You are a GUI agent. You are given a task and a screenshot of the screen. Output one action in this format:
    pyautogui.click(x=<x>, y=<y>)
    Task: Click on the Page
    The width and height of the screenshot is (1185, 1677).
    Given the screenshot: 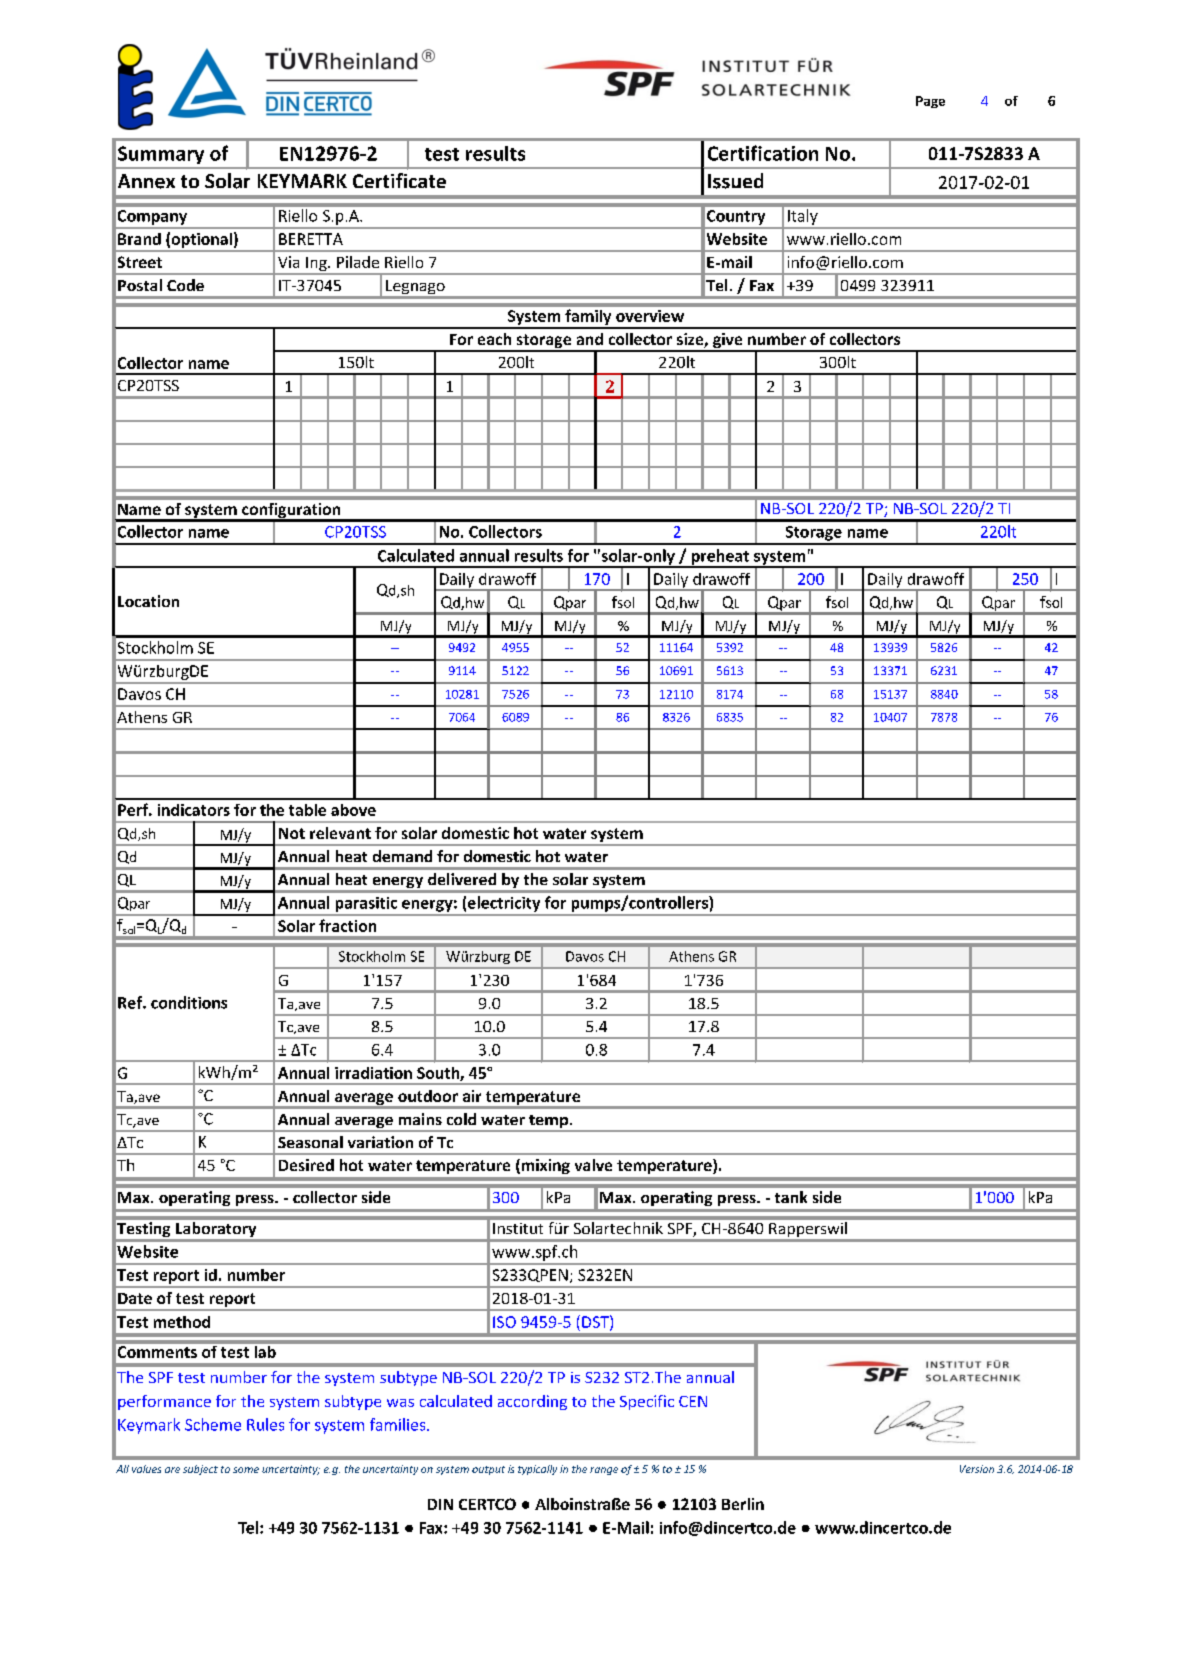 What is the action you would take?
    pyautogui.click(x=930, y=102)
